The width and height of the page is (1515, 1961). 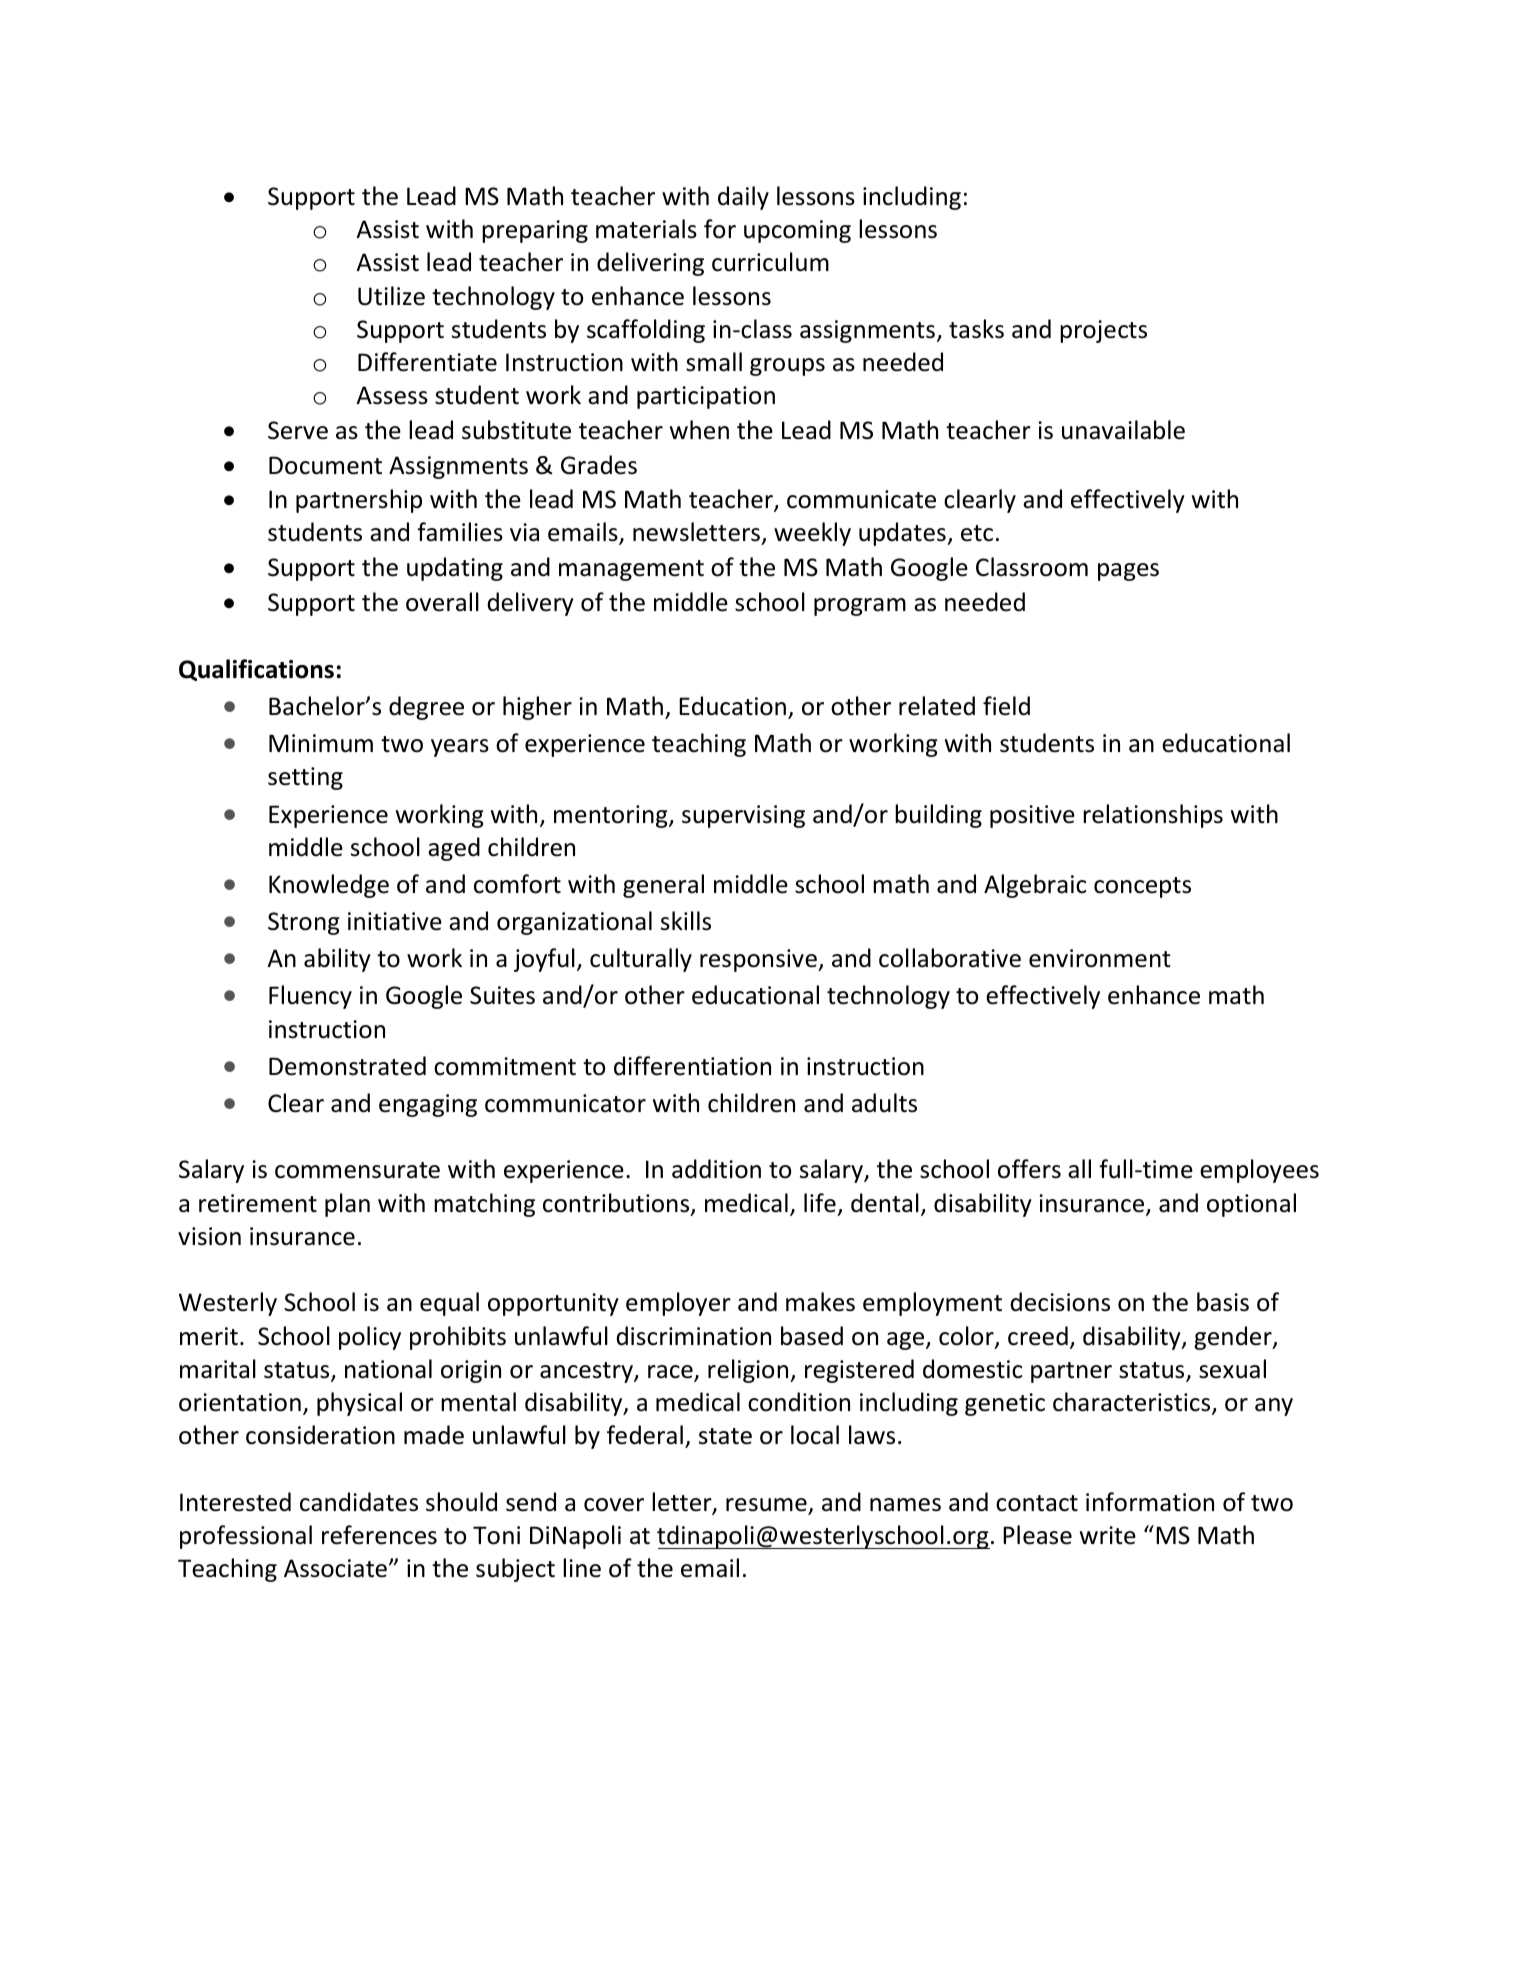 What do you see at coordinates (391, 296) in the page?
I see `Utilize` at bounding box center [391, 296].
